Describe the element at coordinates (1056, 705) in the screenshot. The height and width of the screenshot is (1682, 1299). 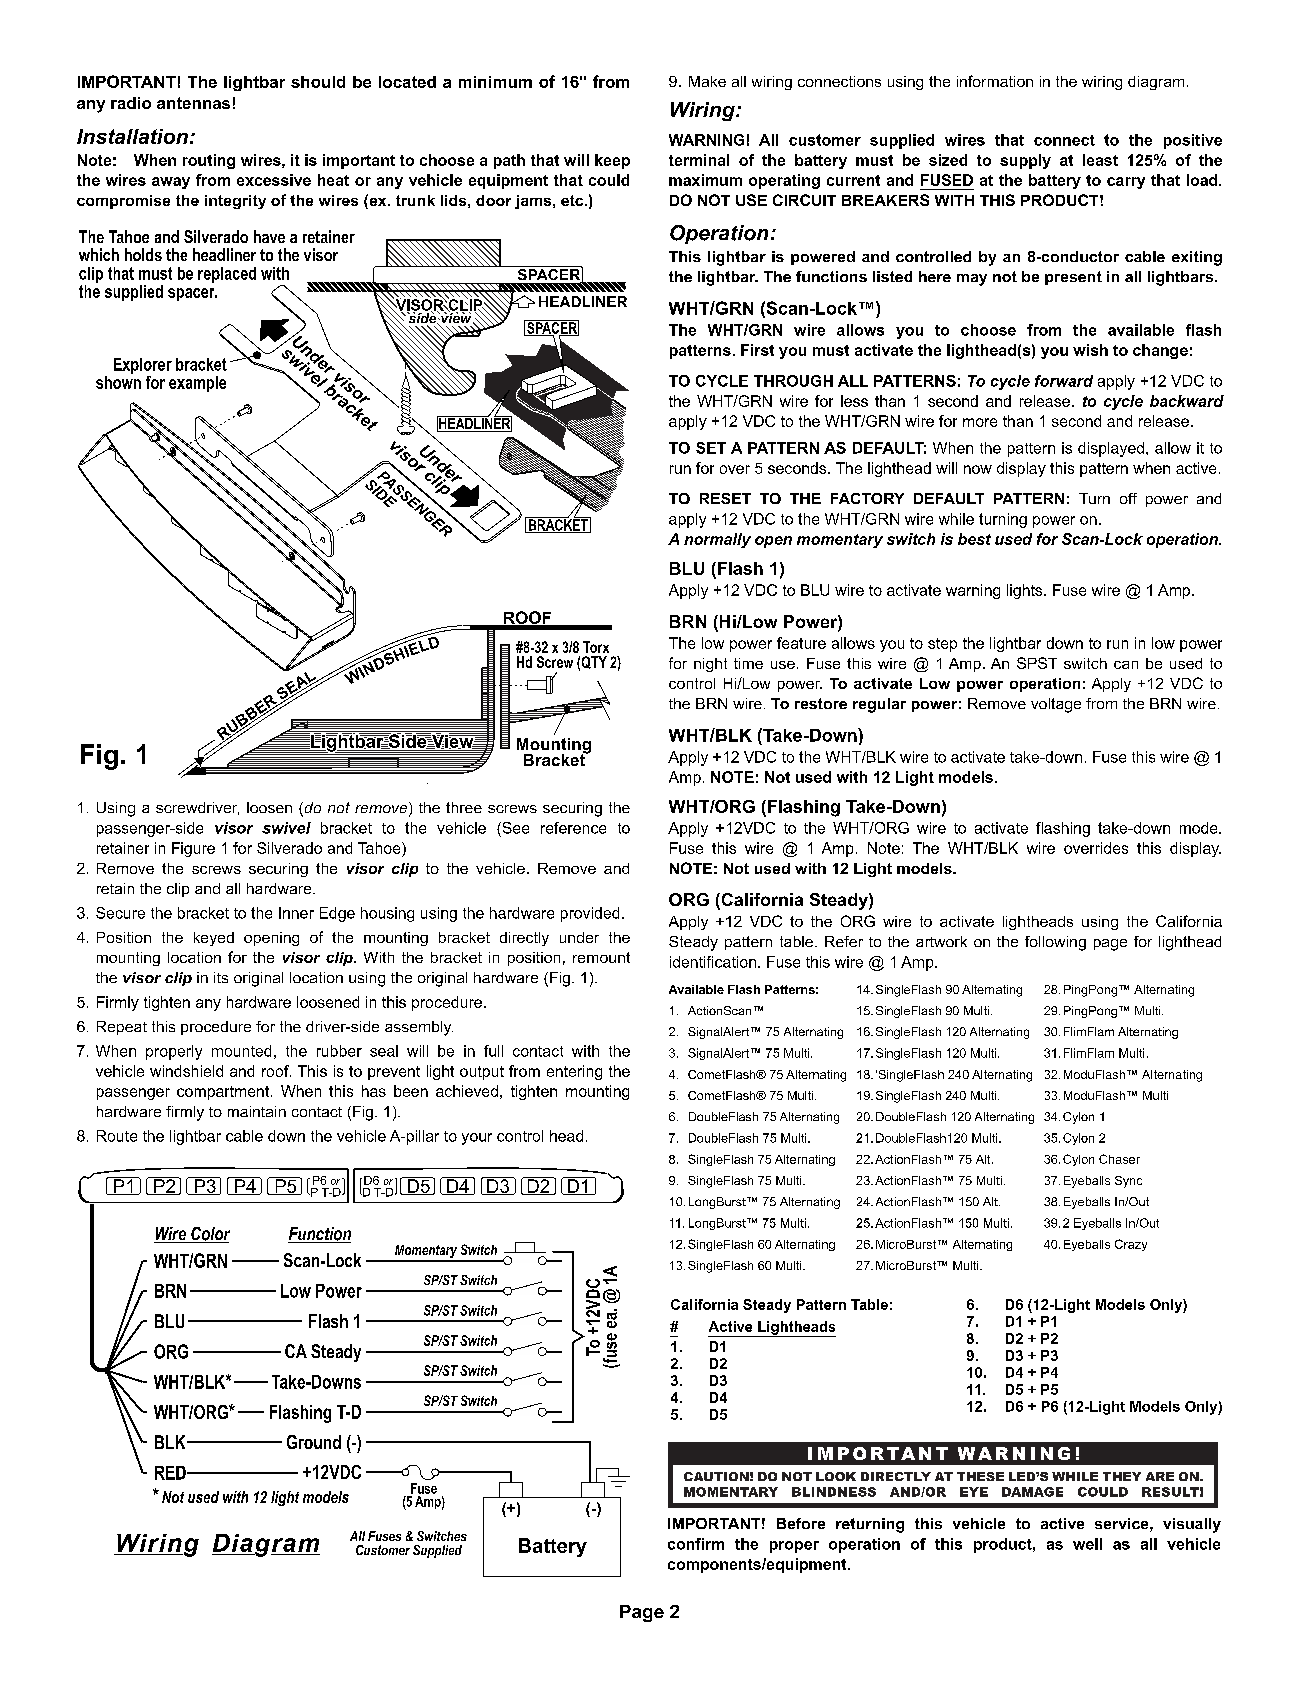
I see `voltage` at that location.
